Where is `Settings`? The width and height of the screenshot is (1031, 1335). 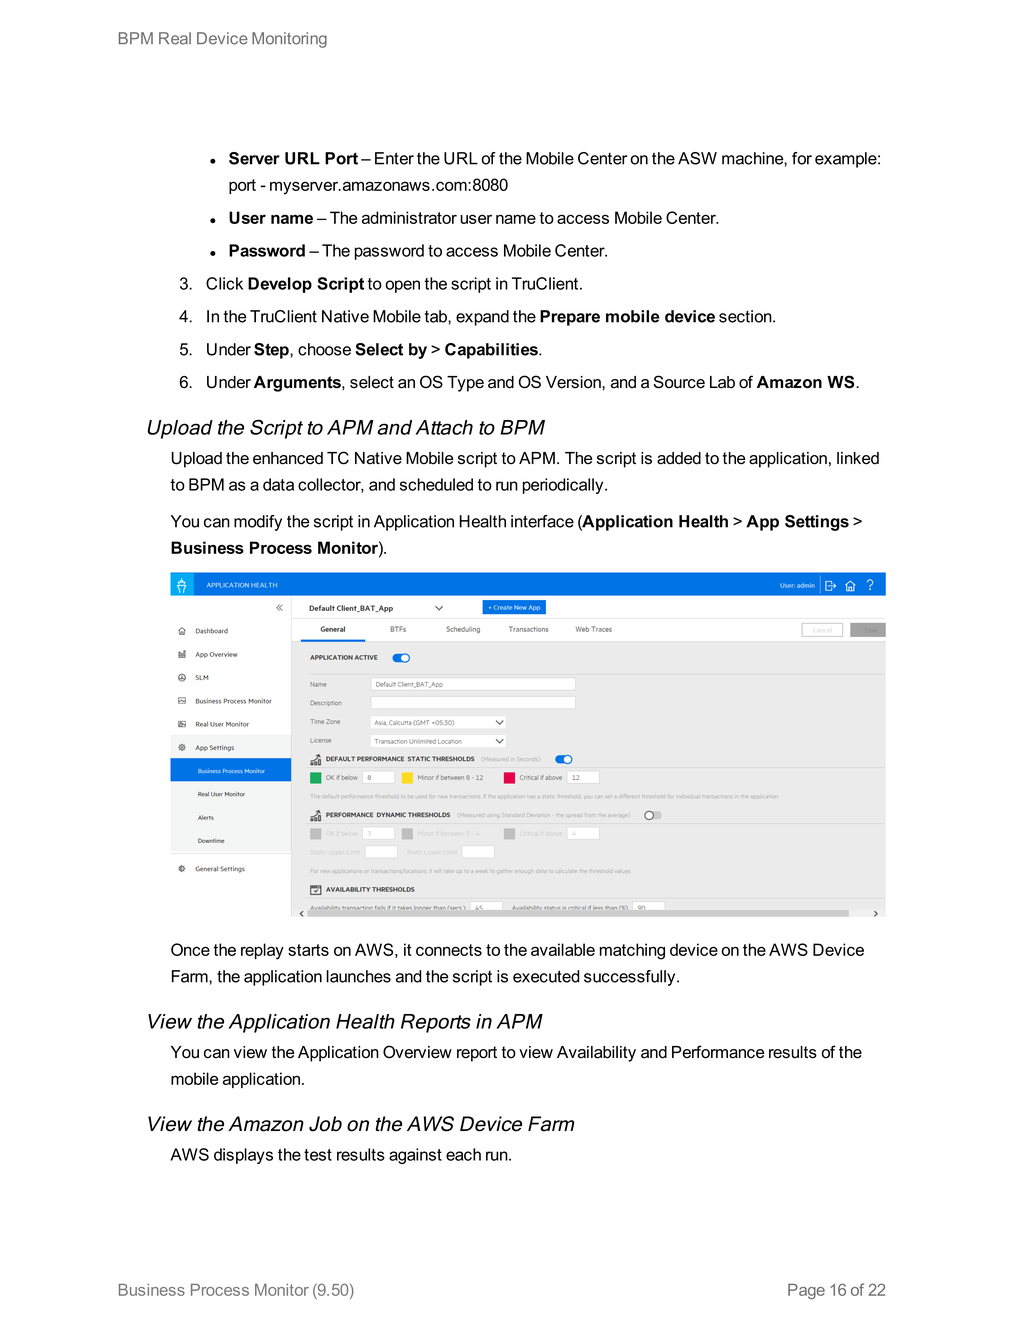
Settings is located at coordinates (817, 523).
